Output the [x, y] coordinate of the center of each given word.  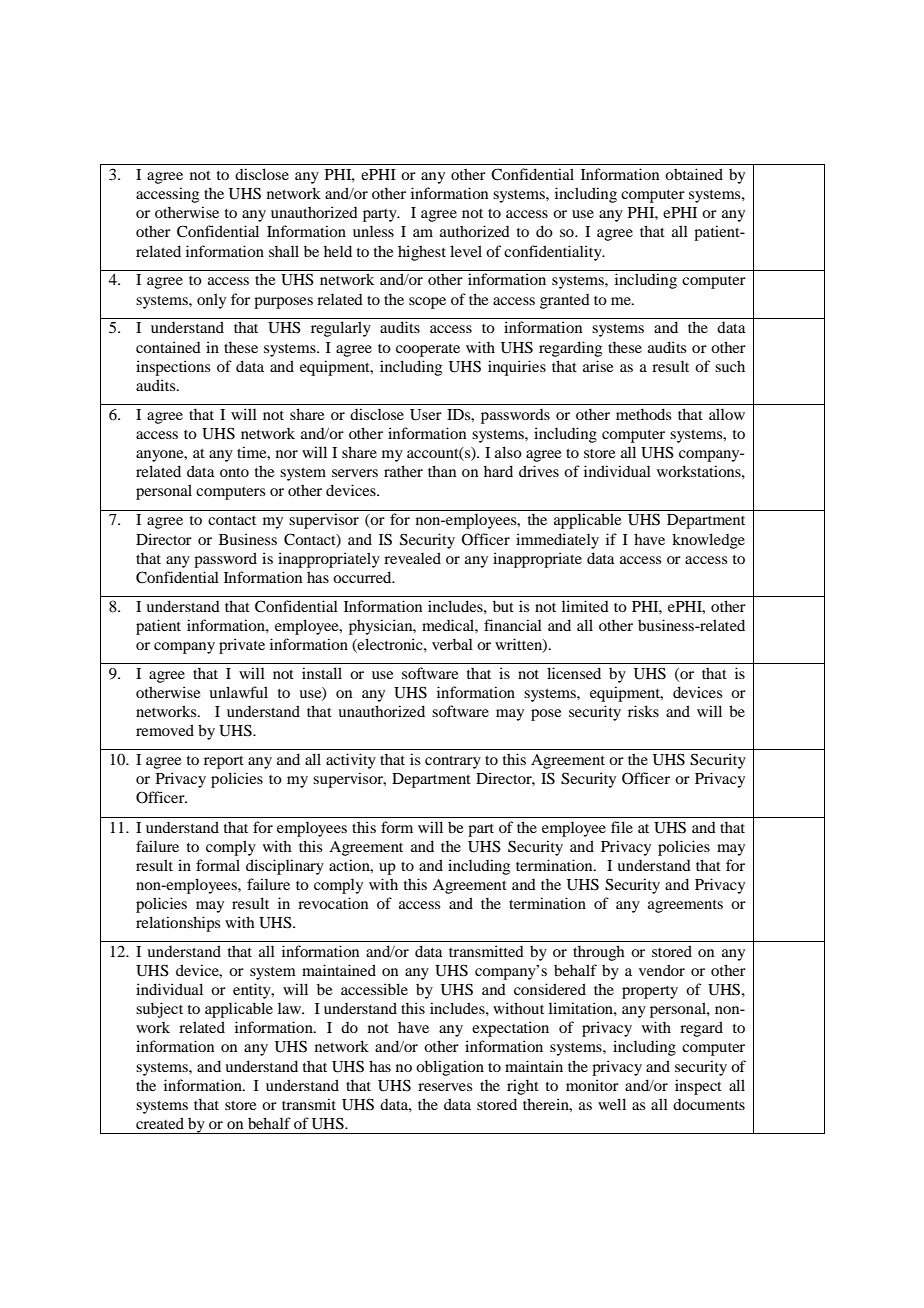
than [442, 471]
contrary [453, 762]
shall [284, 251]
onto [234, 472]
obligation [450, 1068]
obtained [694, 174]
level [466, 251]
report [224, 762]
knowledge [708, 541]
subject [159, 1010]
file [622, 827]
